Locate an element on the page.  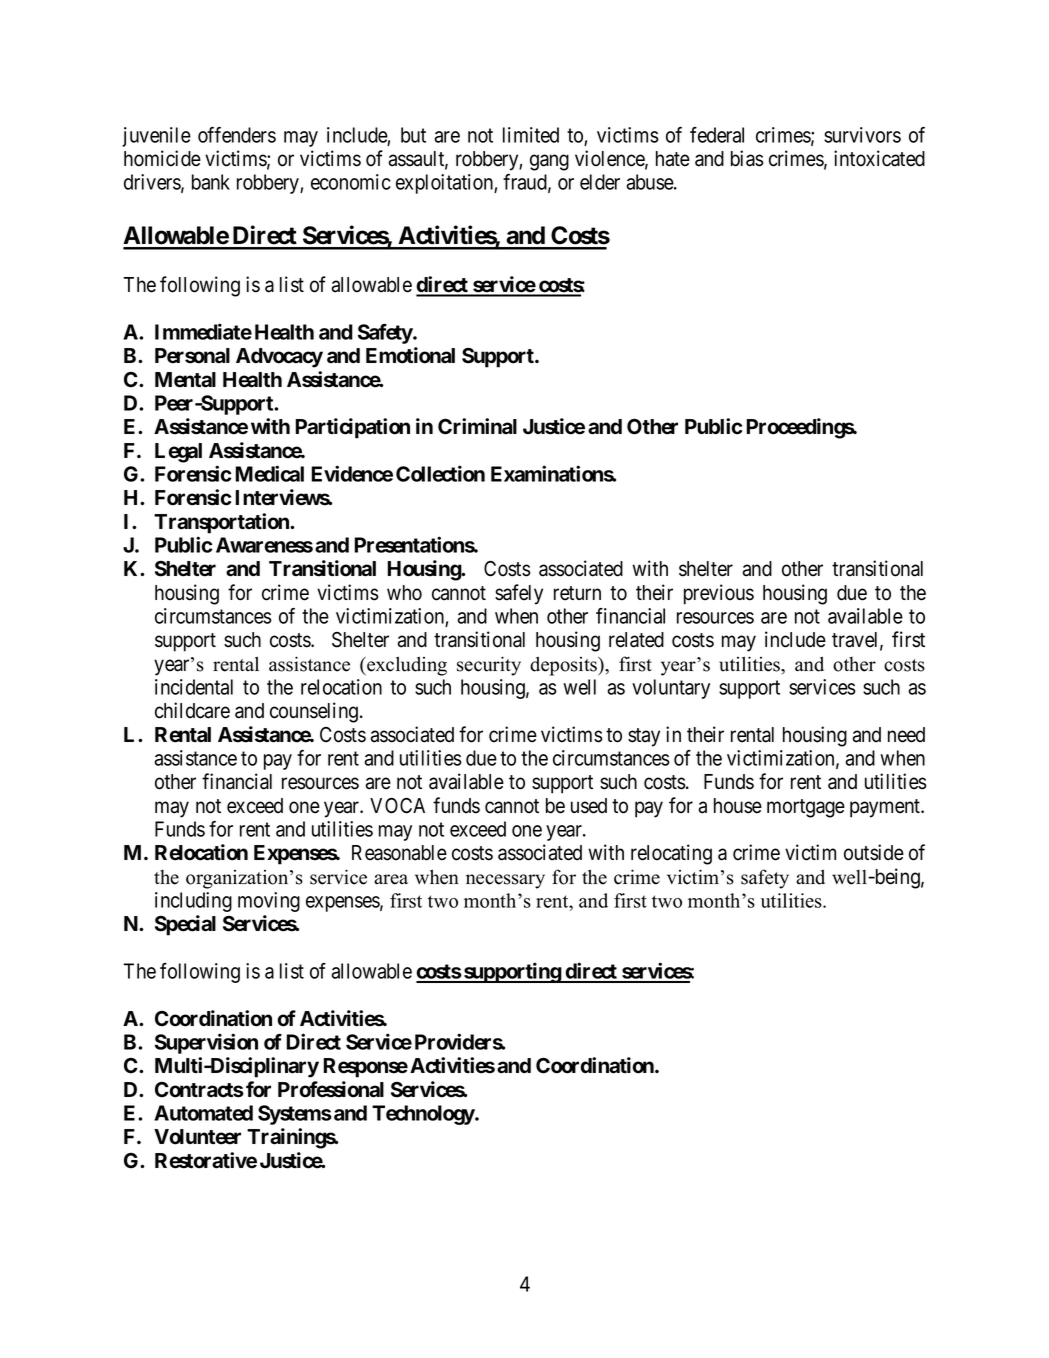
necessary is located at coordinates (505, 881).
